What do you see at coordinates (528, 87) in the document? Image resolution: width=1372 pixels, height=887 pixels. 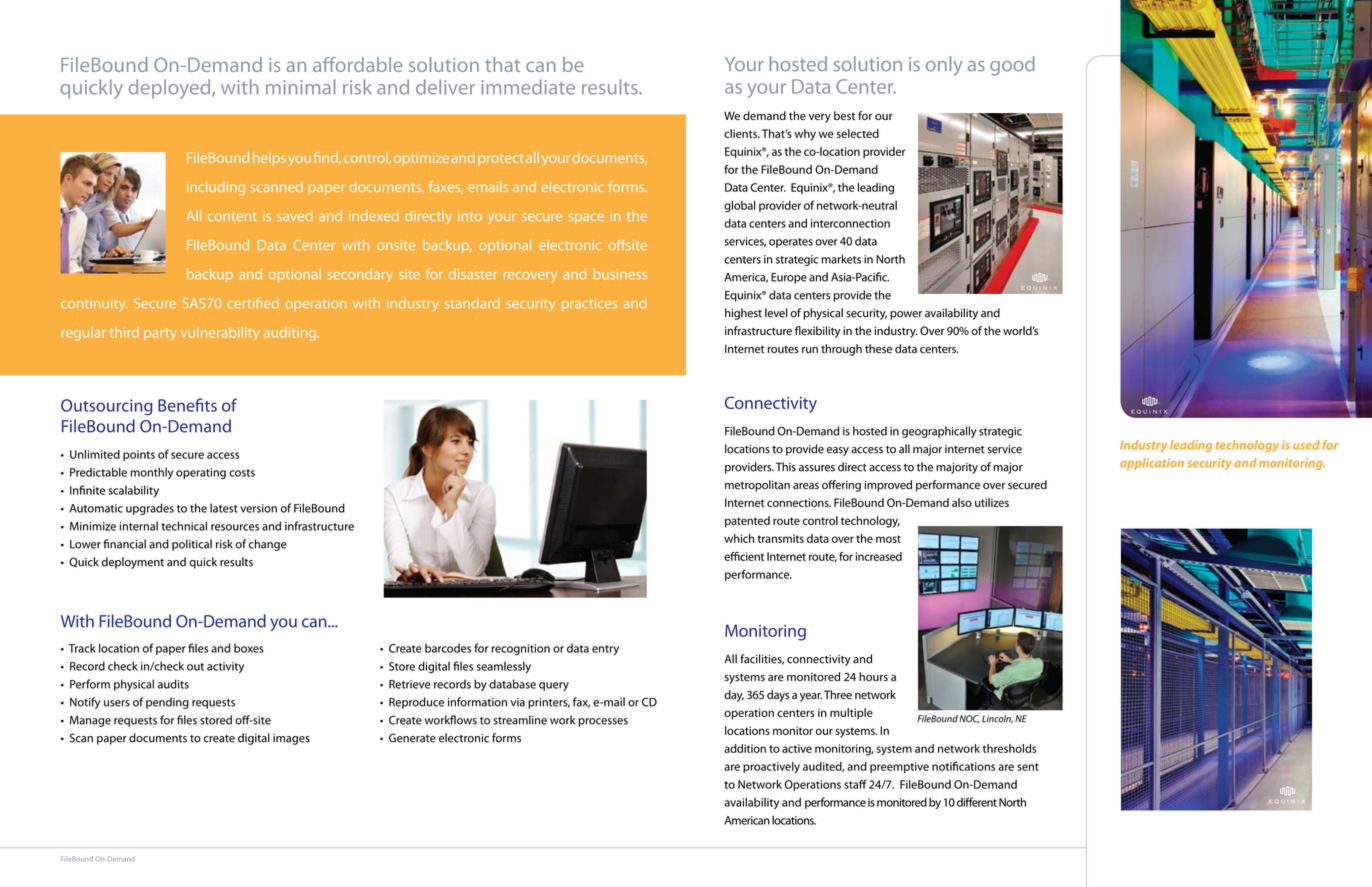 I see `immediate` at bounding box center [528, 87].
